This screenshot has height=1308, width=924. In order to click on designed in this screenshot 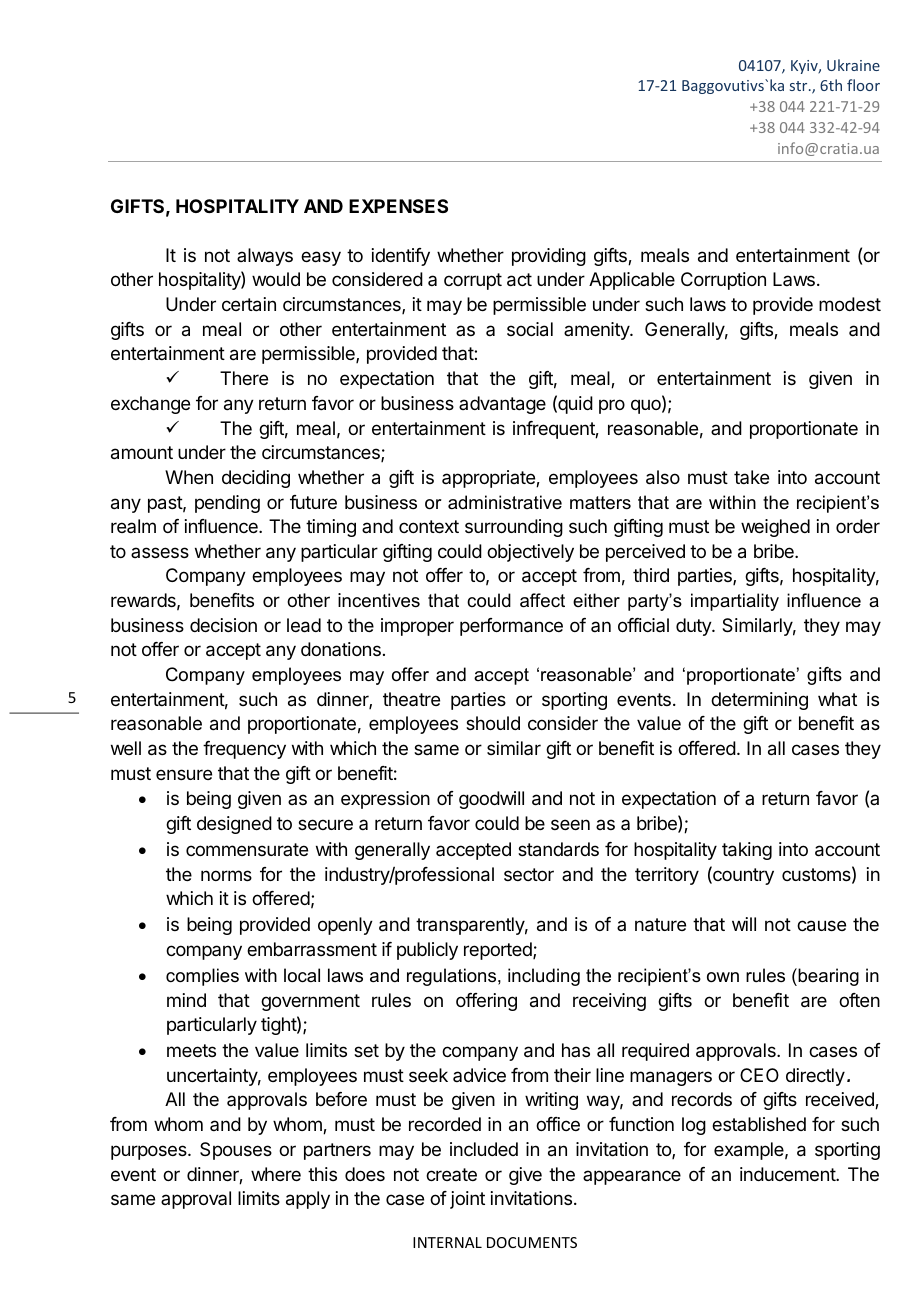, I will do `click(234, 825)`.
